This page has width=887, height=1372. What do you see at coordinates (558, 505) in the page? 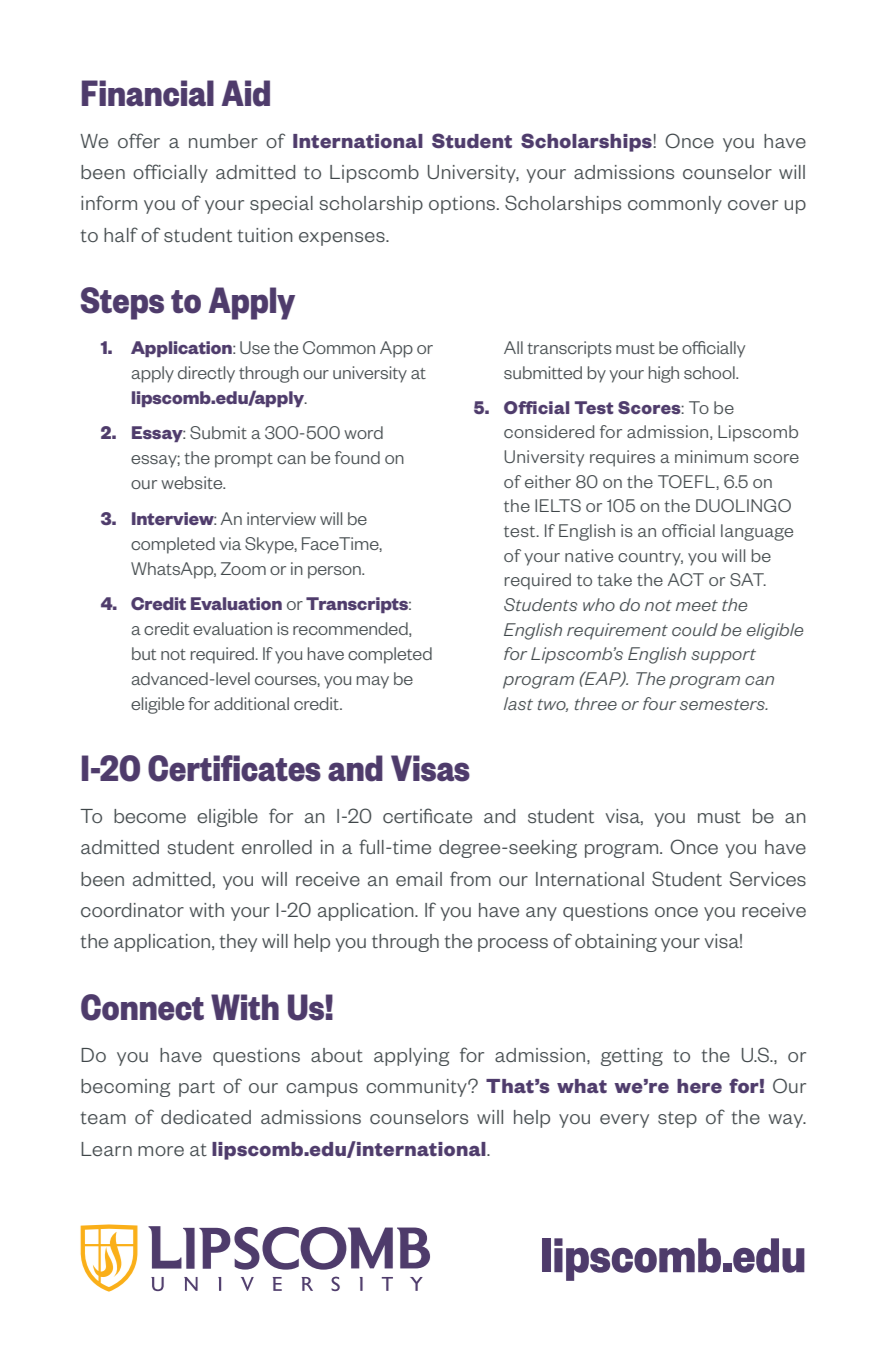
I see `IELTS` at bounding box center [558, 505].
